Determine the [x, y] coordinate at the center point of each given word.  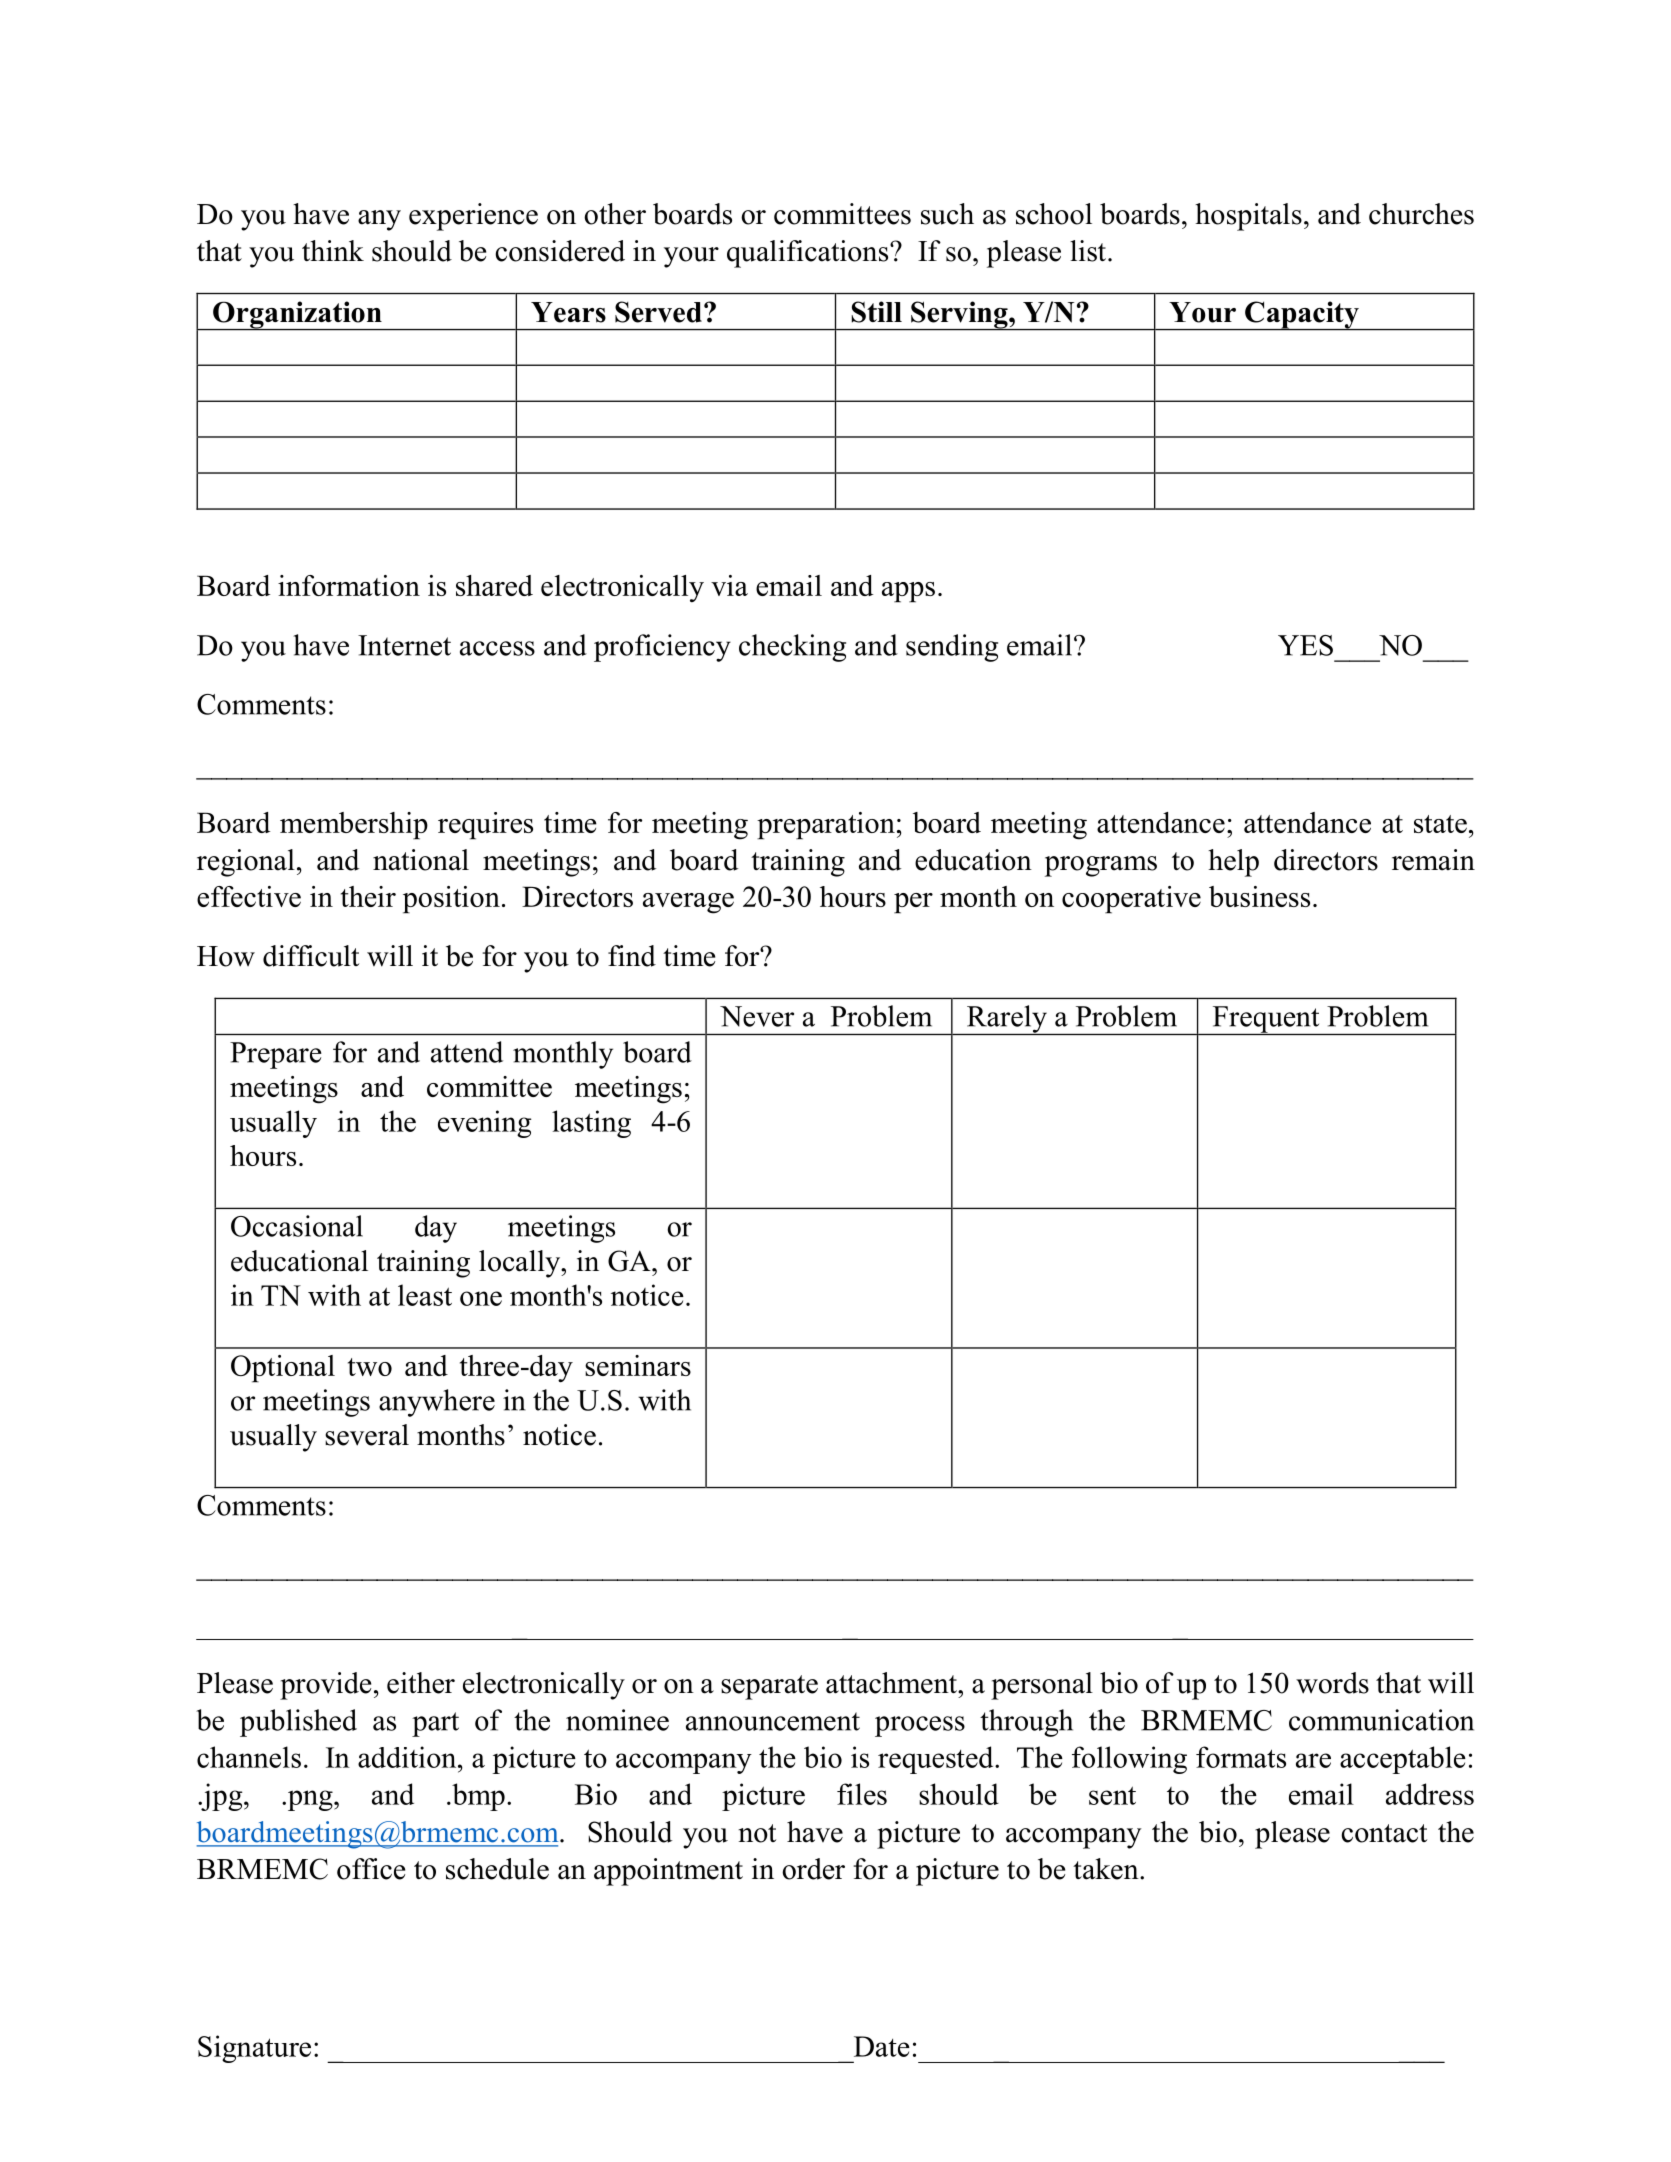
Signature [254, 2049]
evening [485, 1124]
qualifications [809, 254]
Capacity [1302, 316]
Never [757, 1016]
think [333, 250]
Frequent [1266, 1020]
